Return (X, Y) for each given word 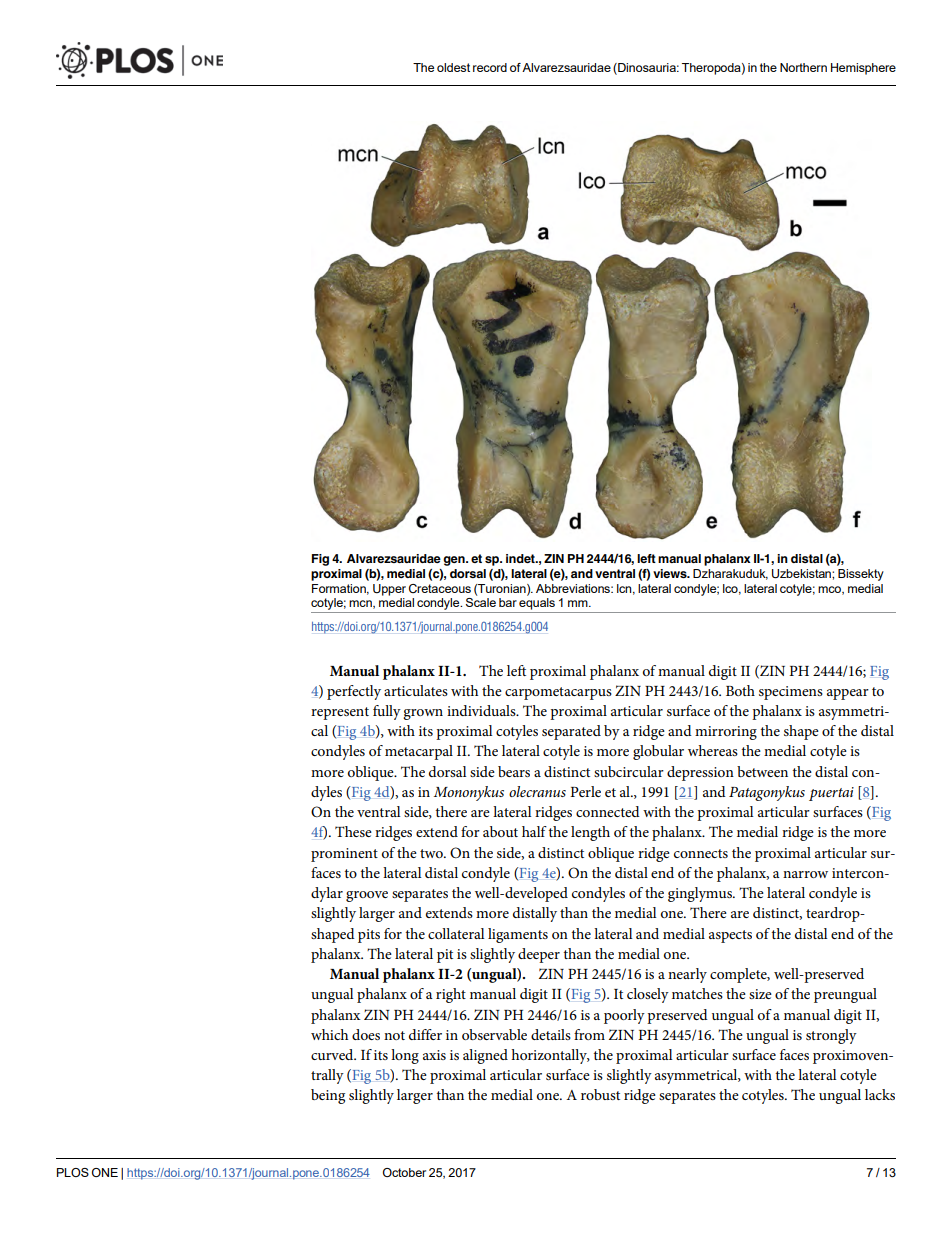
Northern (803, 67)
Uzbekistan (802, 574)
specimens (791, 693)
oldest (453, 67)
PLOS (73, 1172)
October (404, 1172)
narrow (805, 874)
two (432, 853)
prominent (344, 855)
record (490, 67)
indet (521, 558)
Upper (389, 590)
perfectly (354, 692)
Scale (481, 602)
